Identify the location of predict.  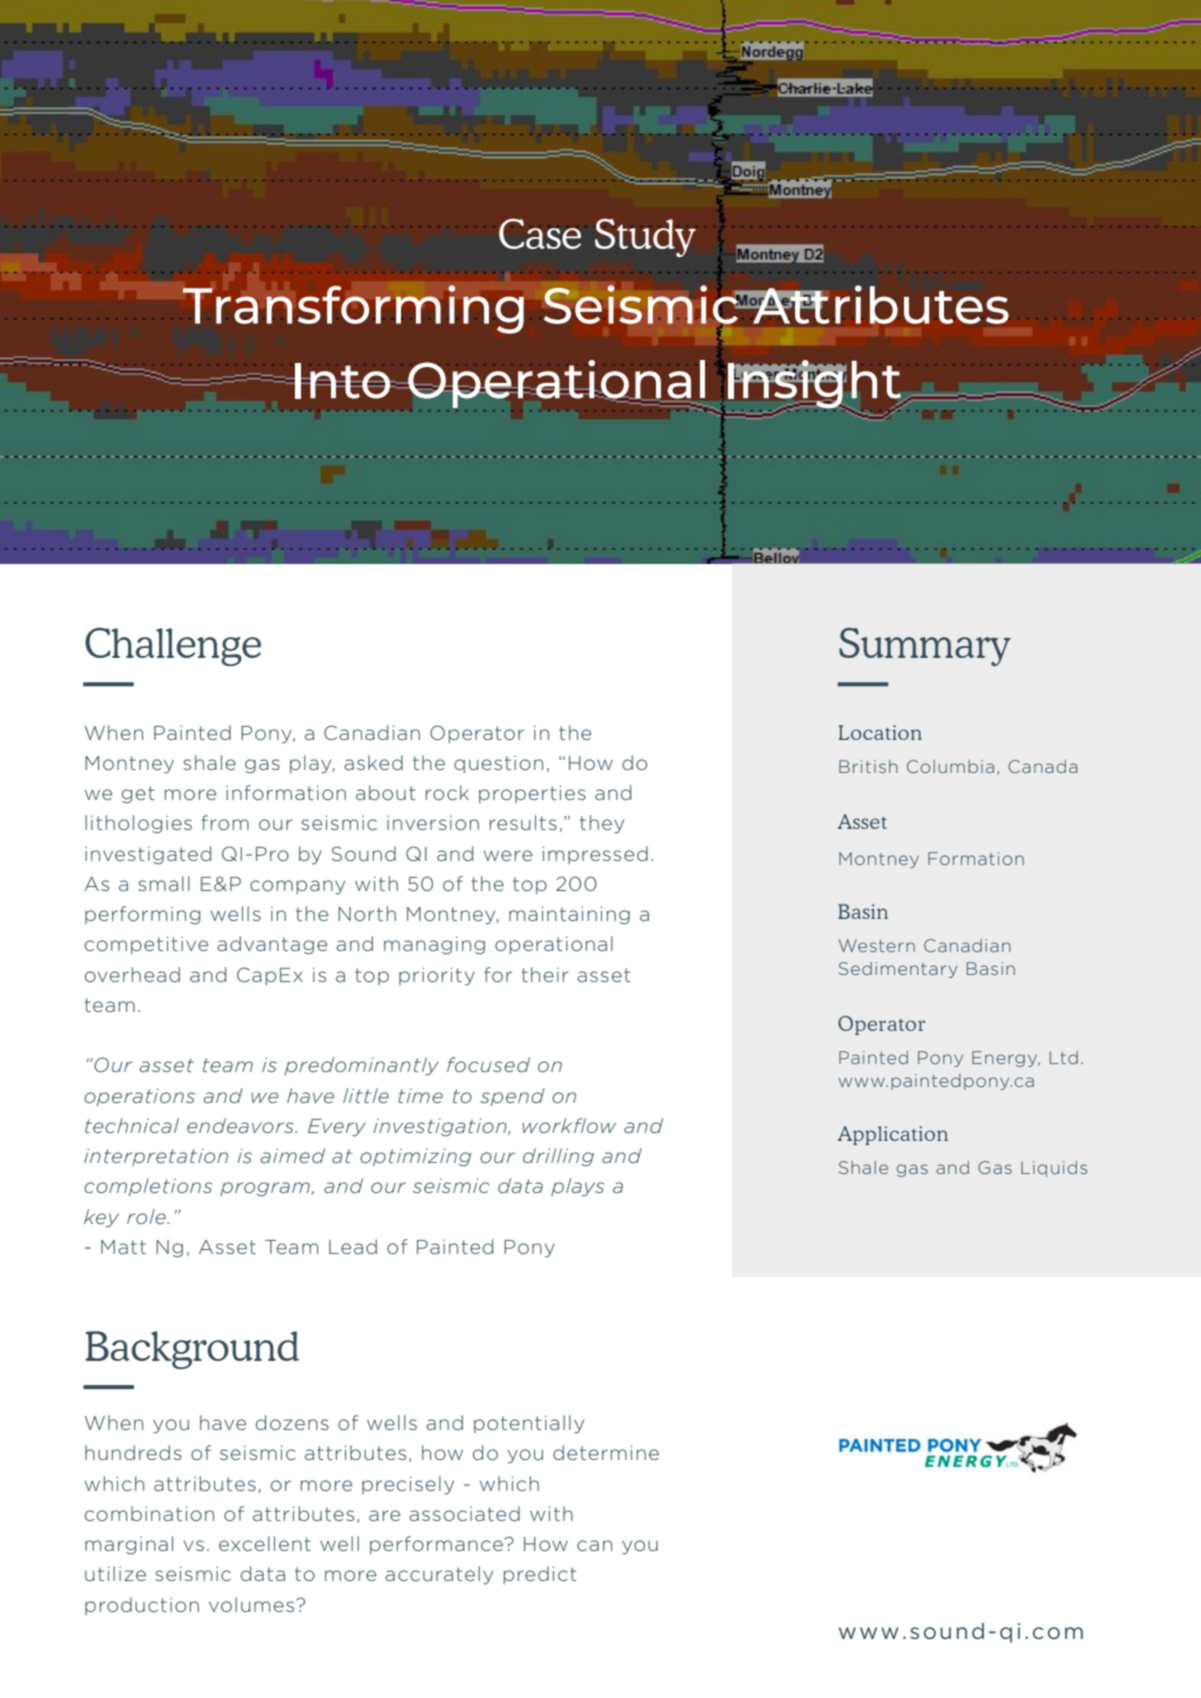
(540, 1575).
